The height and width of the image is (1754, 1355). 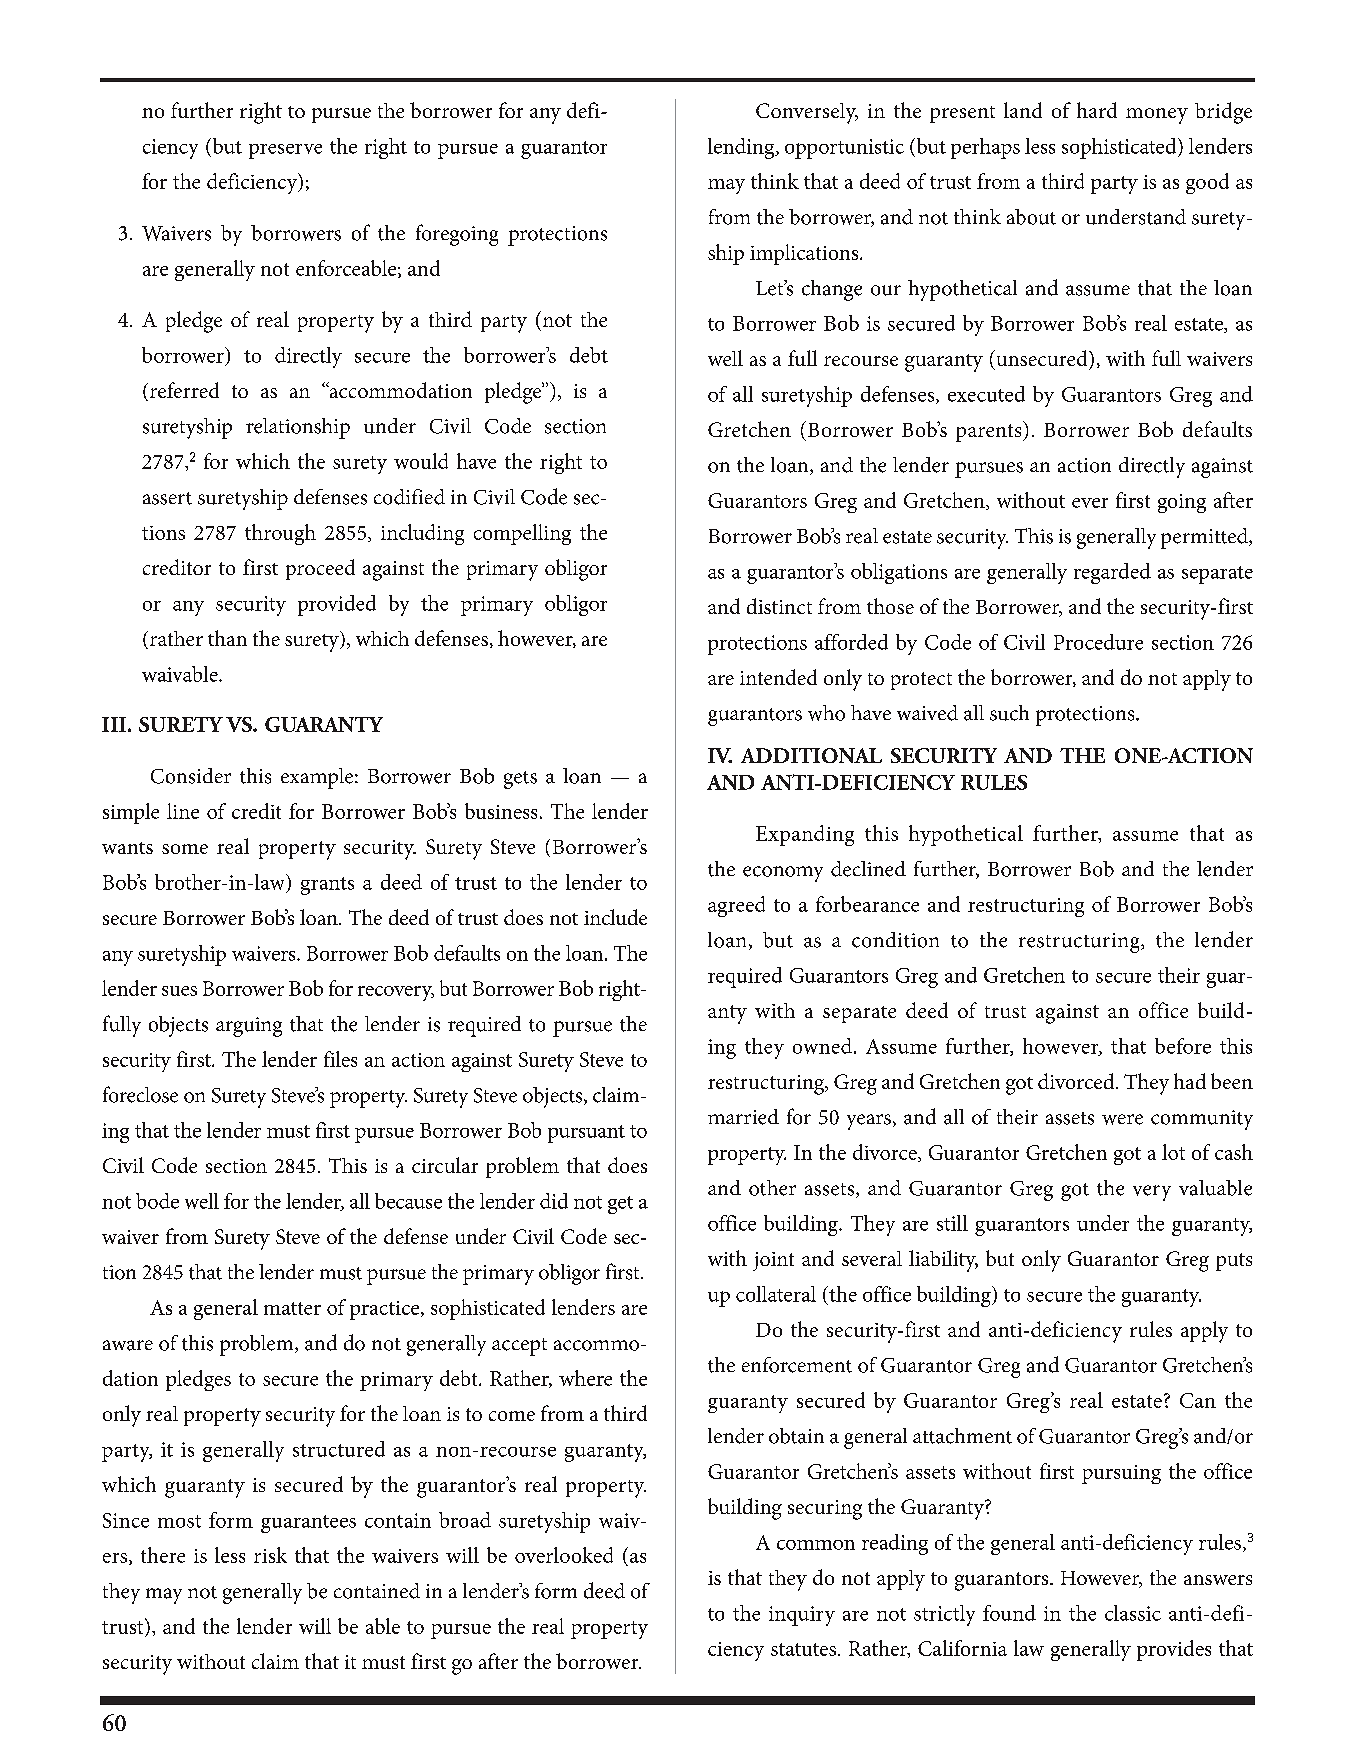 What do you see at coordinates (270, 1555) in the image?
I see `risk` at bounding box center [270, 1555].
